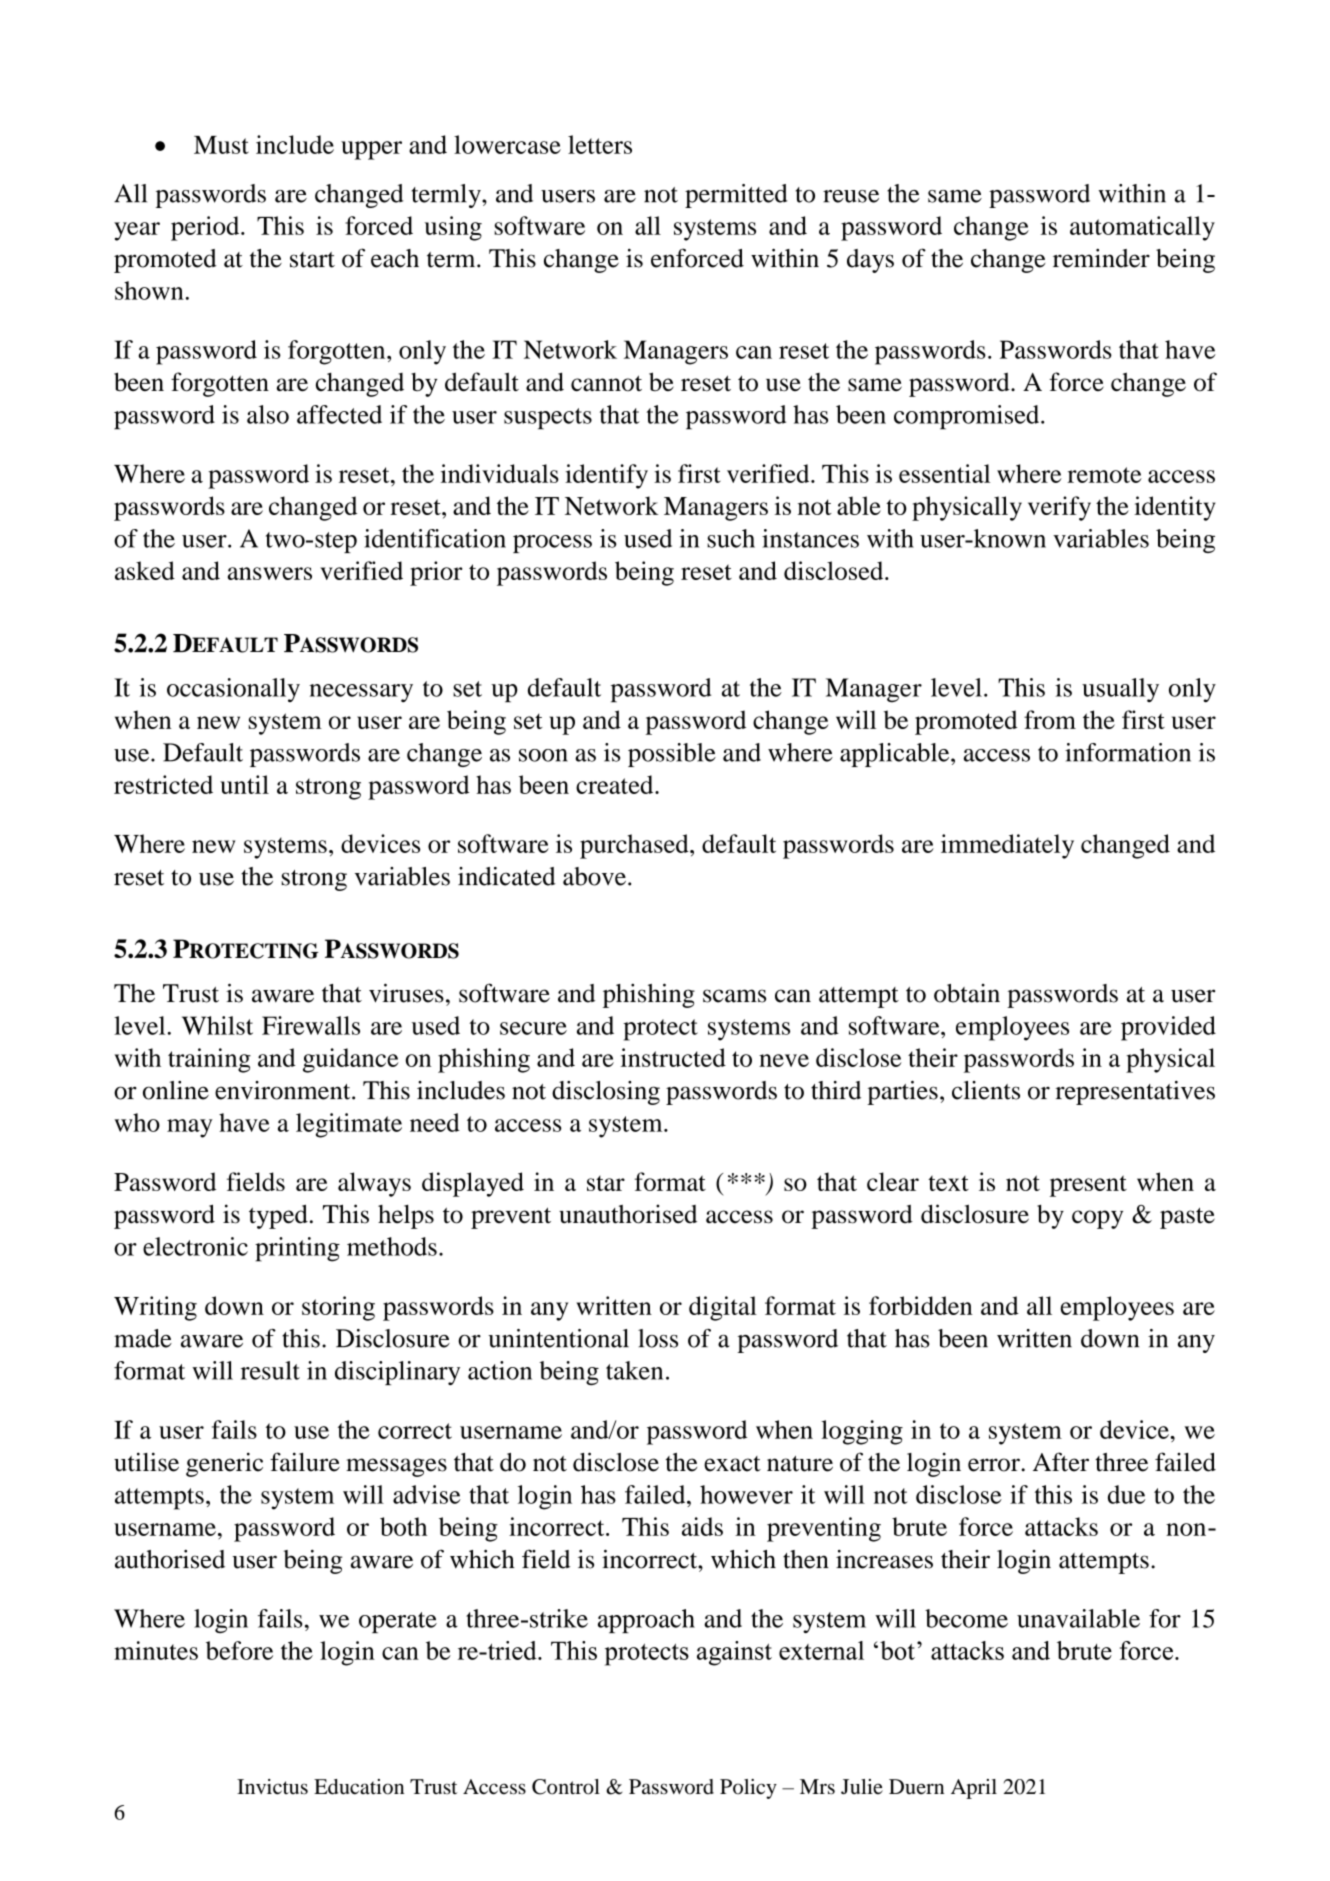  What do you see at coordinates (967, 993) in the page?
I see `obtain` at bounding box center [967, 993].
